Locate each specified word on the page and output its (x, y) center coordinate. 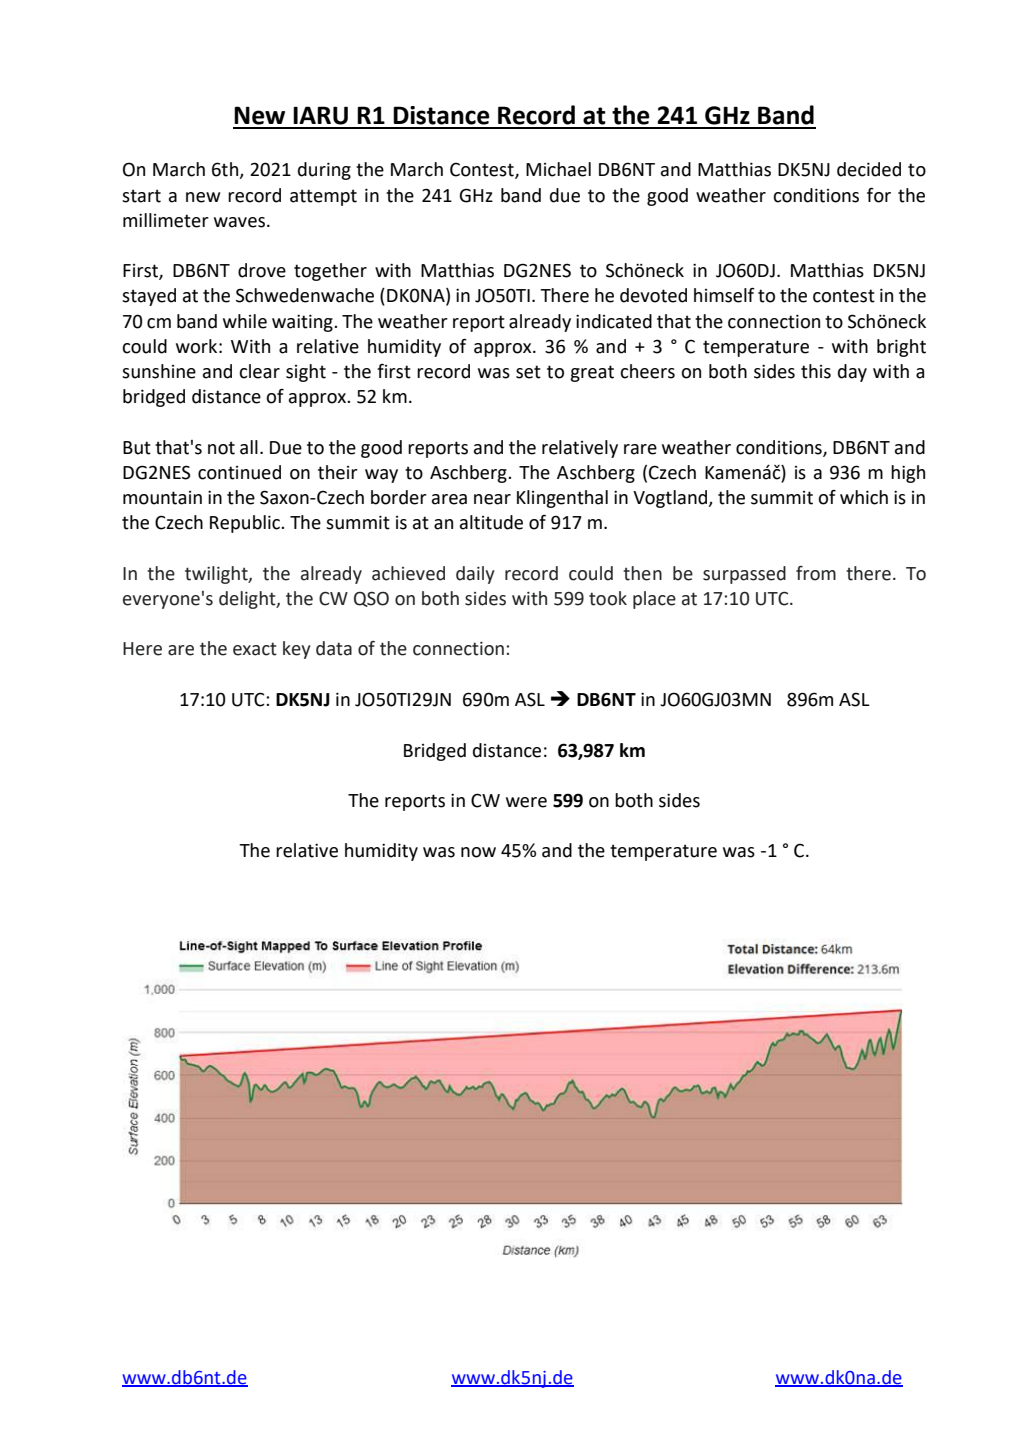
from (816, 573)
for (879, 195)
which (864, 497)
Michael (558, 169)
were (526, 802)
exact (255, 649)
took (608, 598)
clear (259, 371)
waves (239, 222)
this (816, 371)
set (528, 372)
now (478, 852)
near (492, 499)
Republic (246, 524)
